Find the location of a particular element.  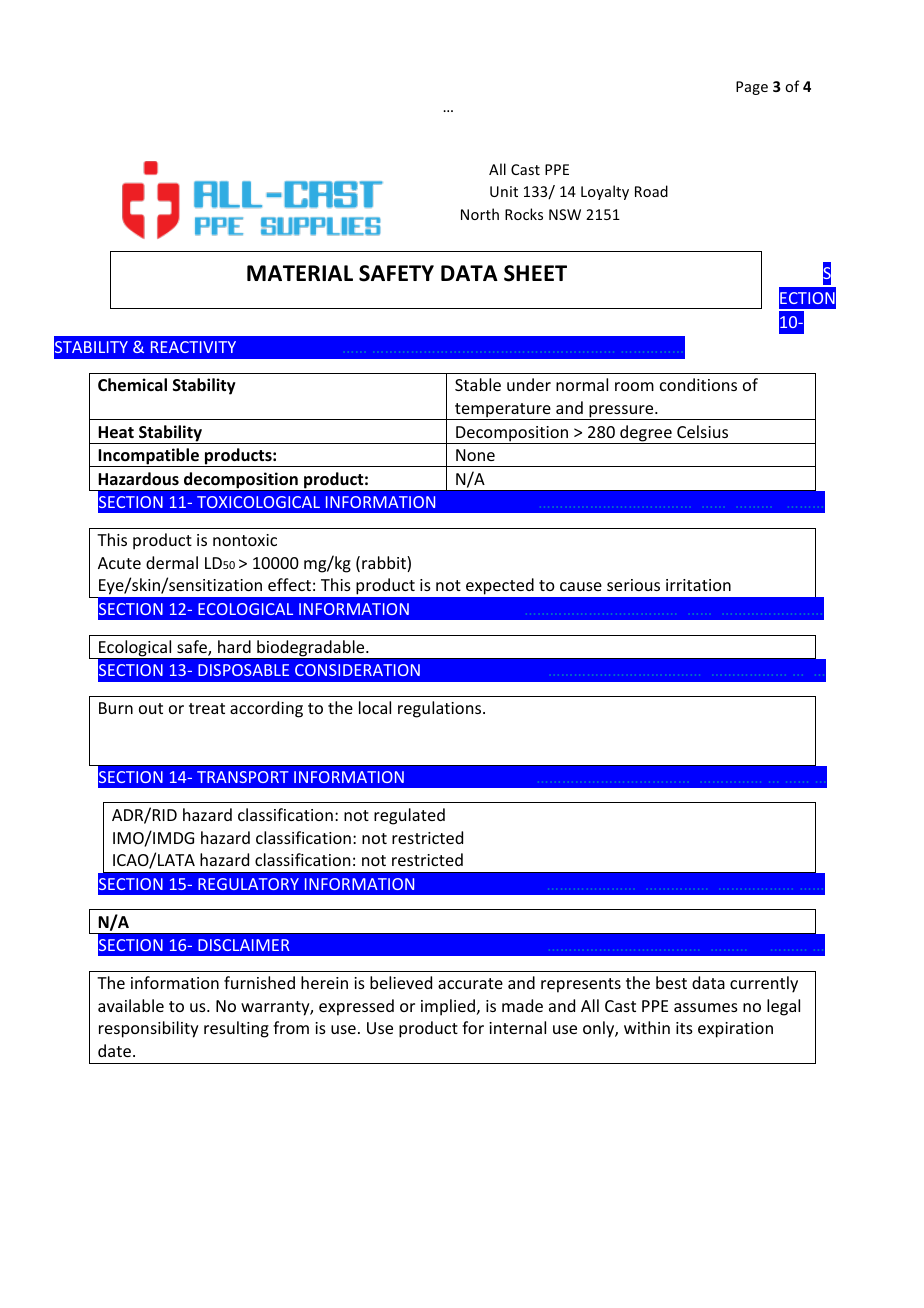

implied is located at coordinates (449, 1007).
